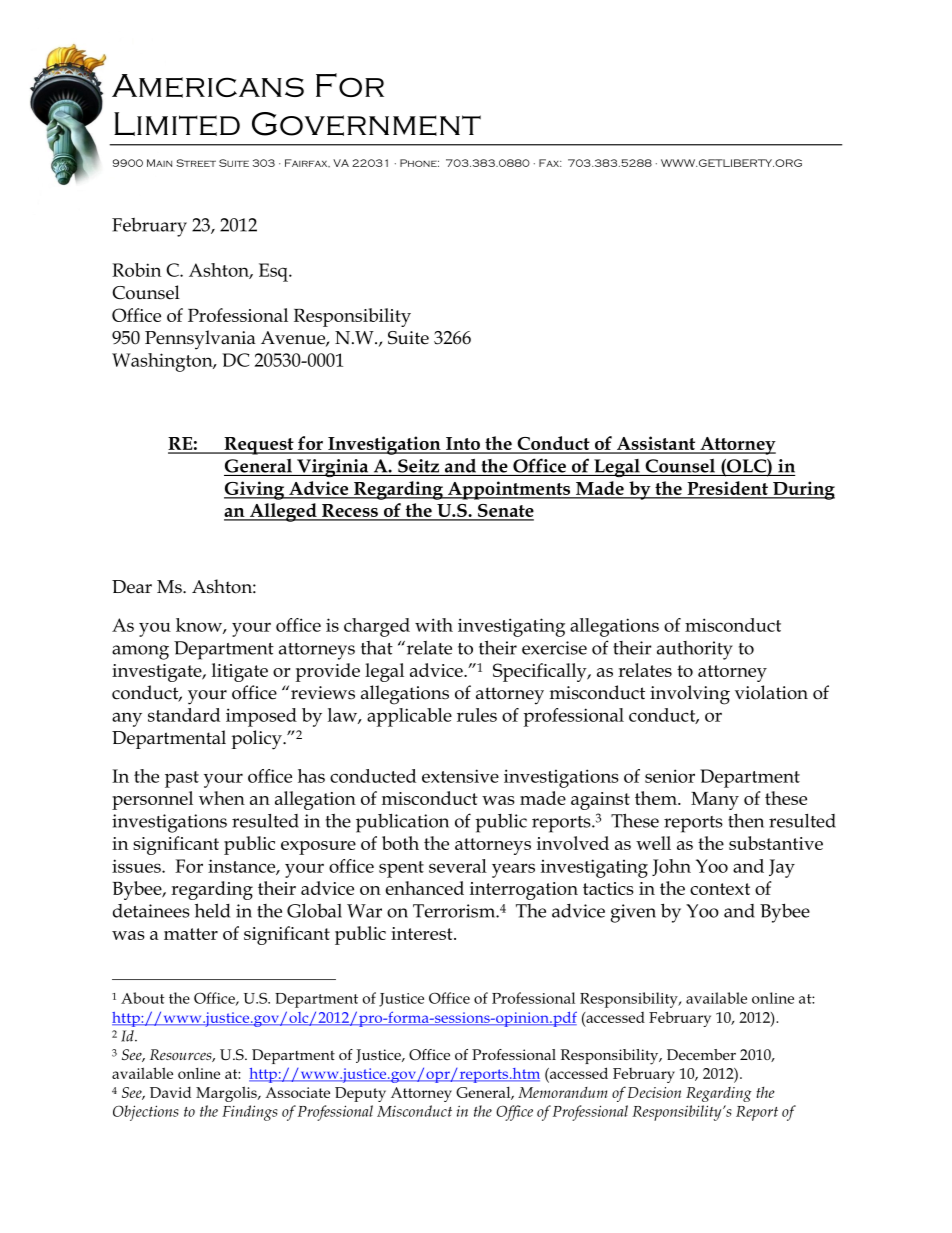 This screenshot has width=952, height=1233. Describe the element at coordinates (366, 124) in the screenshot. I see `Government` at that location.
